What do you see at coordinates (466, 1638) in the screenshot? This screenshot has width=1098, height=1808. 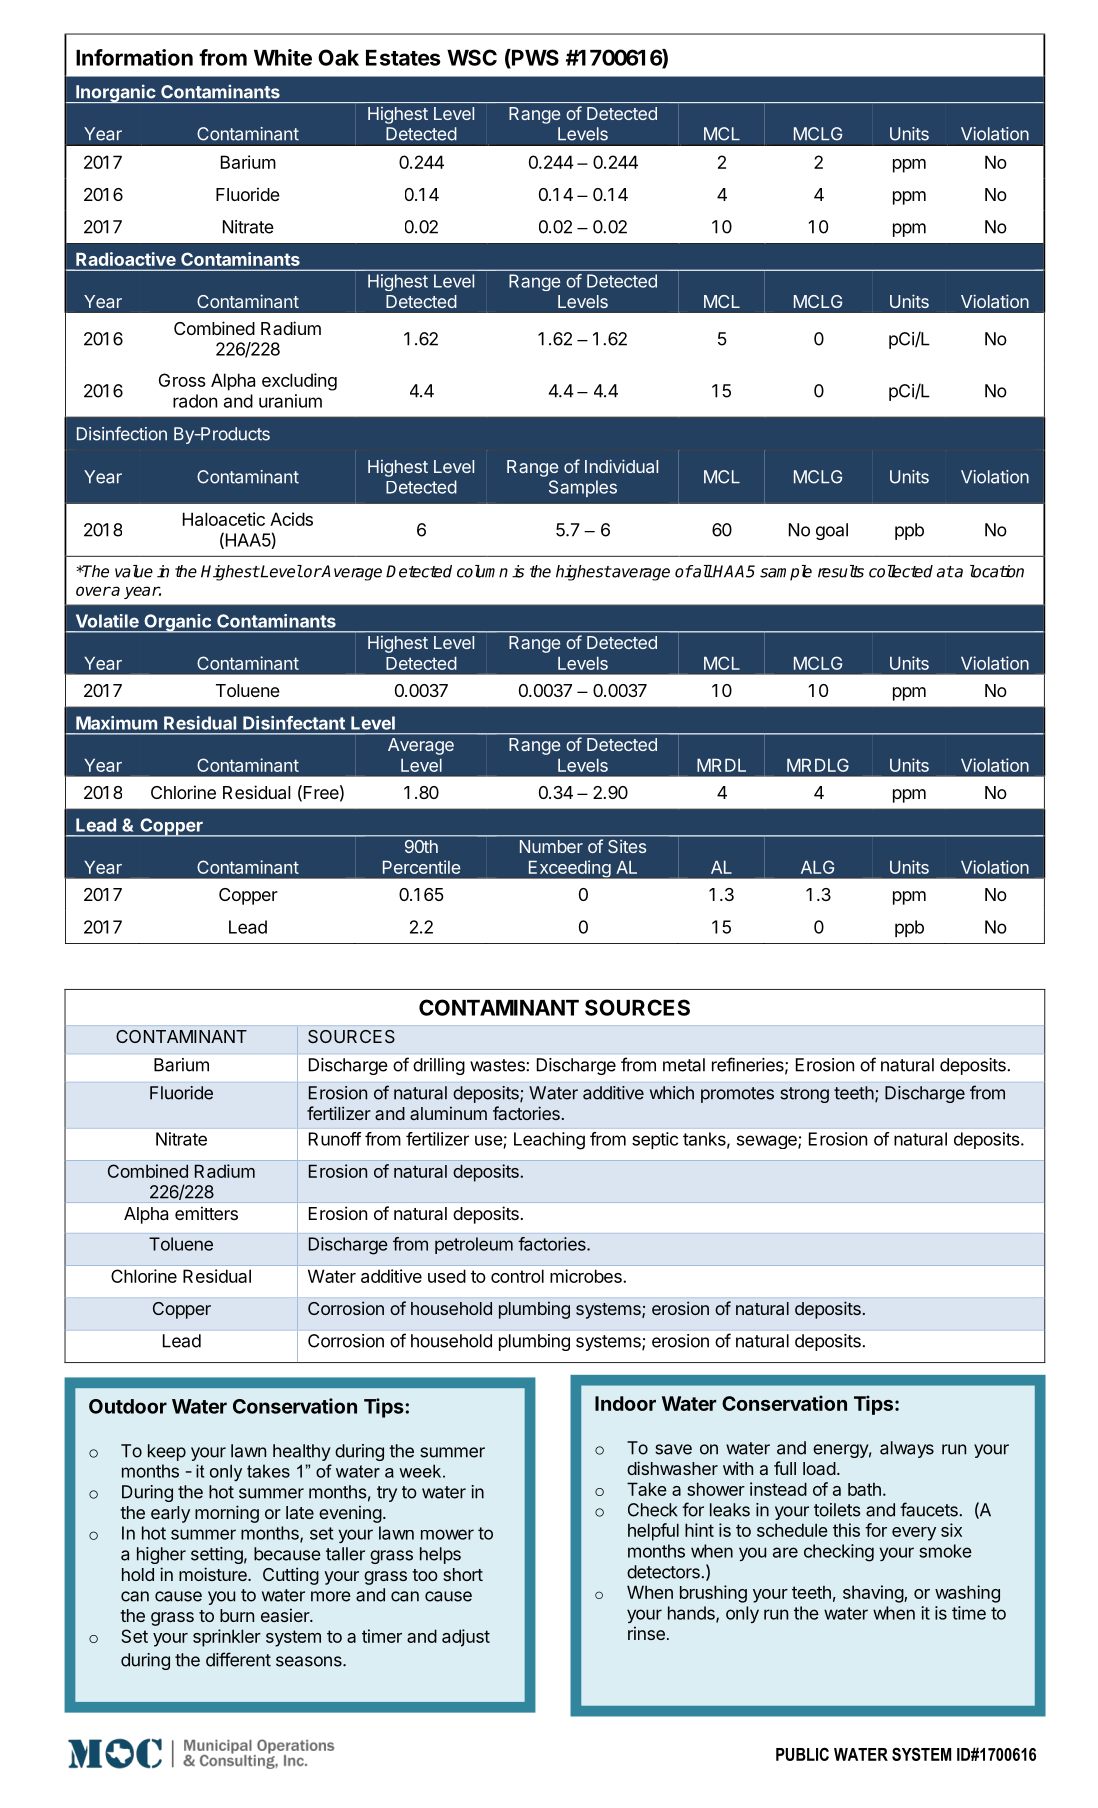 I see `adjust` at bounding box center [466, 1638].
